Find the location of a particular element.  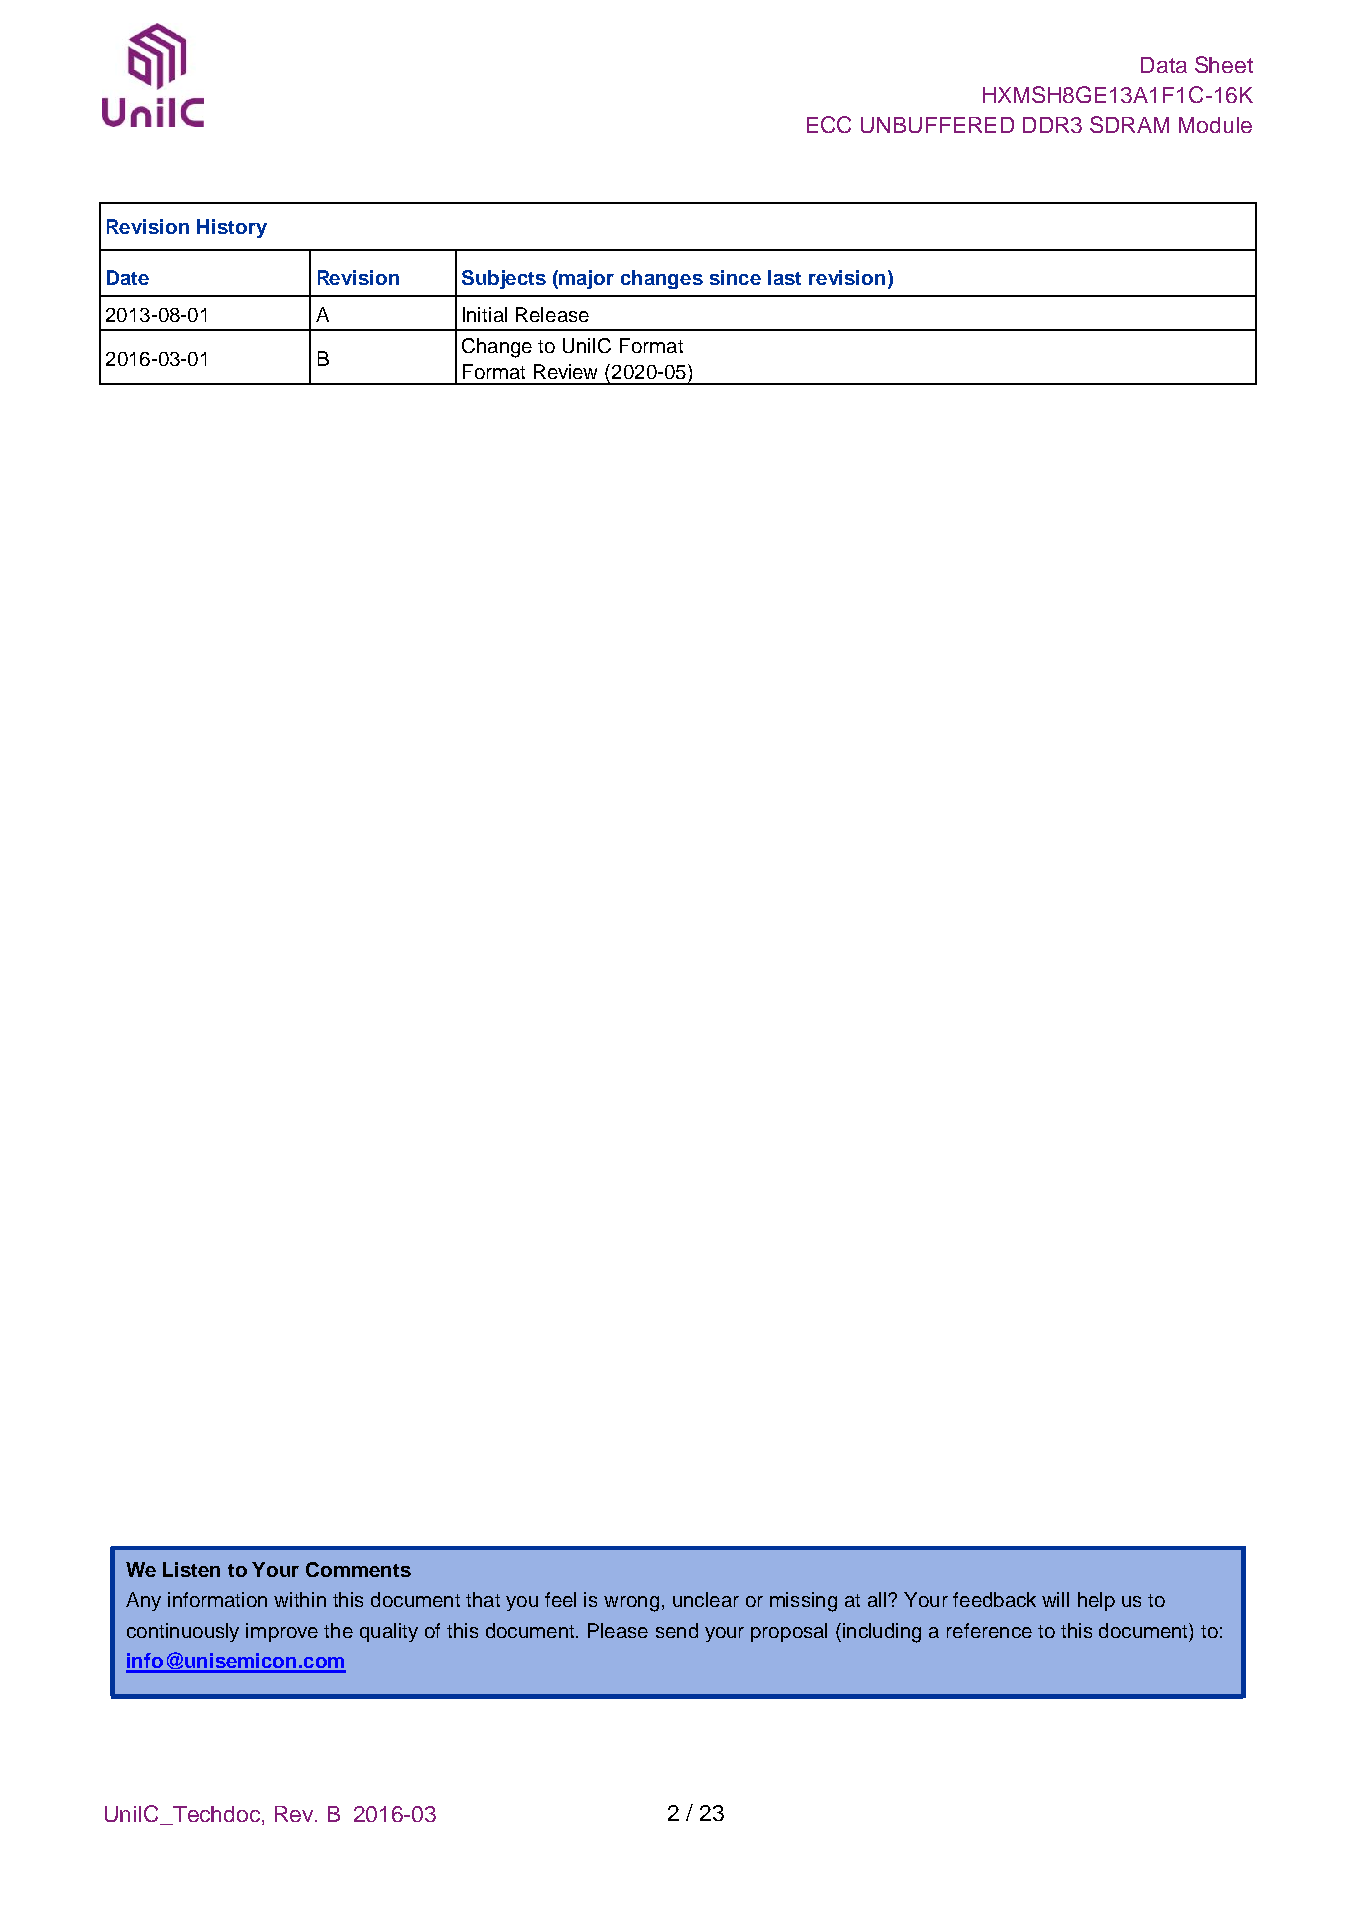

last is located at coordinates (784, 277).
